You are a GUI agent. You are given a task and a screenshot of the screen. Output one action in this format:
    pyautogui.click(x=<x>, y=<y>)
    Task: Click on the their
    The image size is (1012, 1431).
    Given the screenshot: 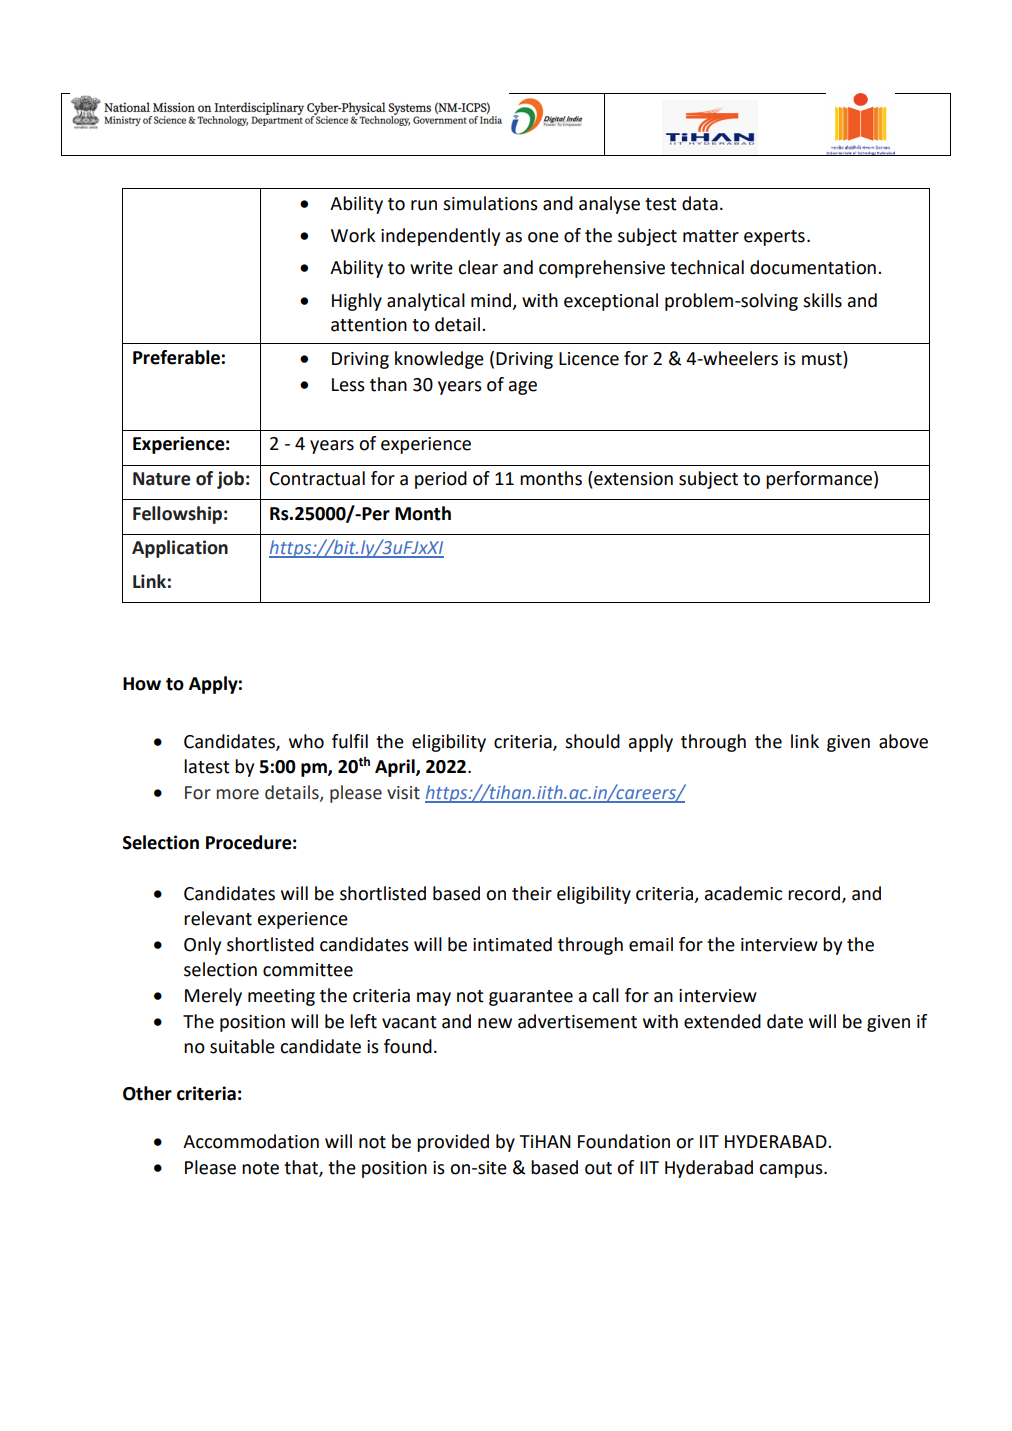 What is the action you would take?
    pyautogui.click(x=532, y=893)
